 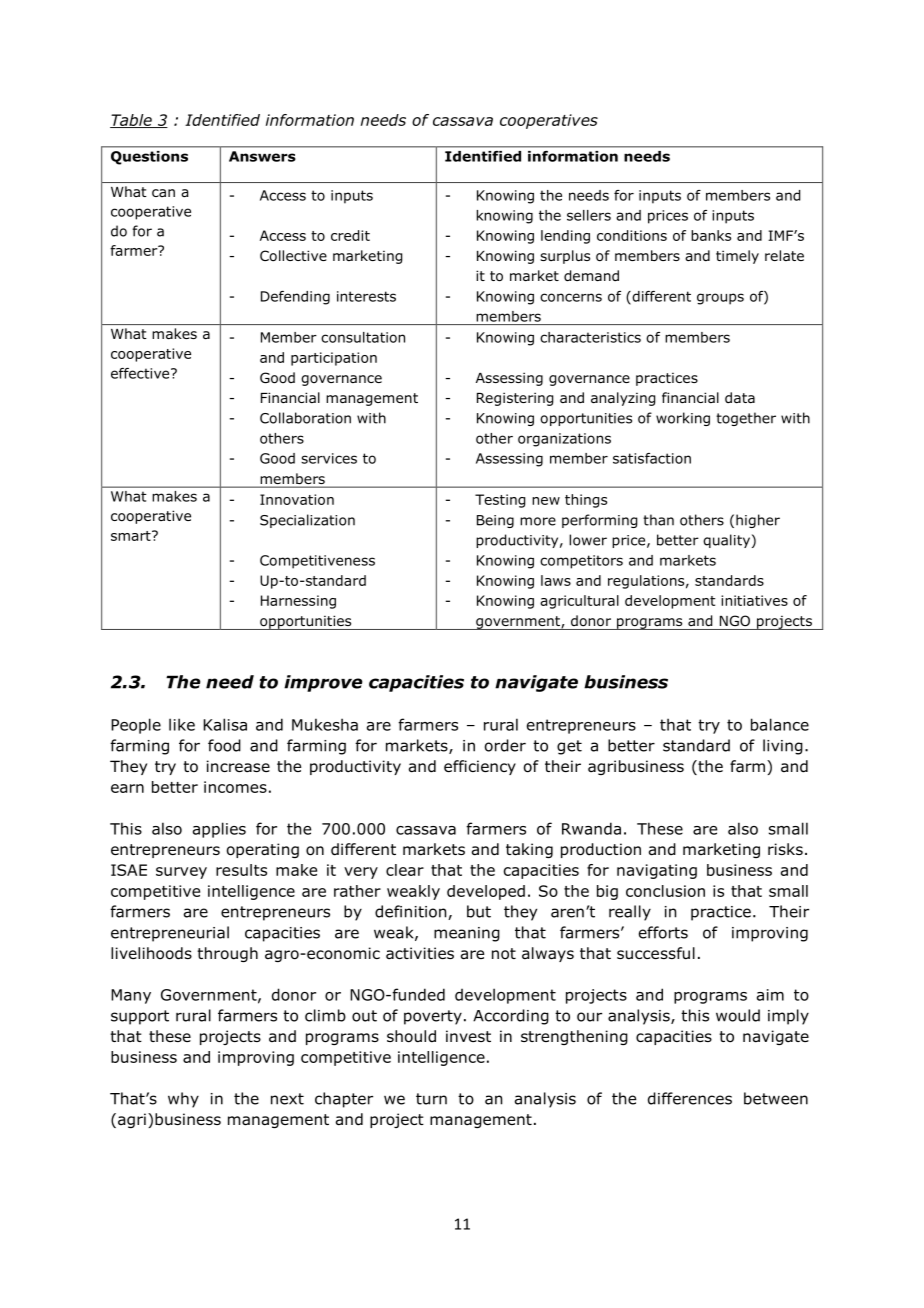 I want to click on effective, so click(x=141, y=373).
